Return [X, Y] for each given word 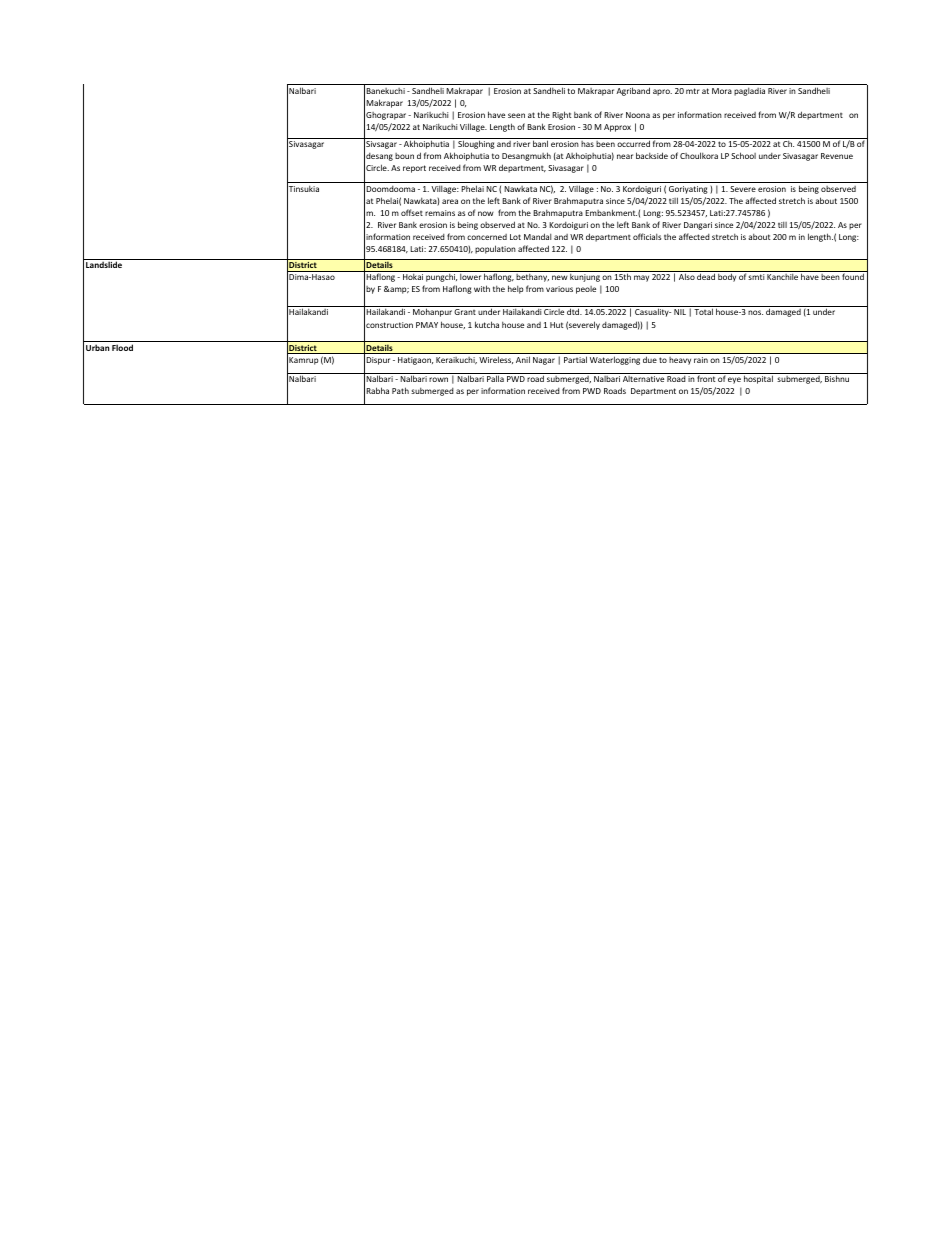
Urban [98, 347]
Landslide [104, 264]
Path [400, 390]
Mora [722, 91]
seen [516, 115]
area [450, 201]
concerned [487, 237]
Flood [122, 347]
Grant [465, 312]
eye [734, 380]
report [414, 169]
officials [647, 236]
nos [755, 312]
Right [562, 115]
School [743, 155]
